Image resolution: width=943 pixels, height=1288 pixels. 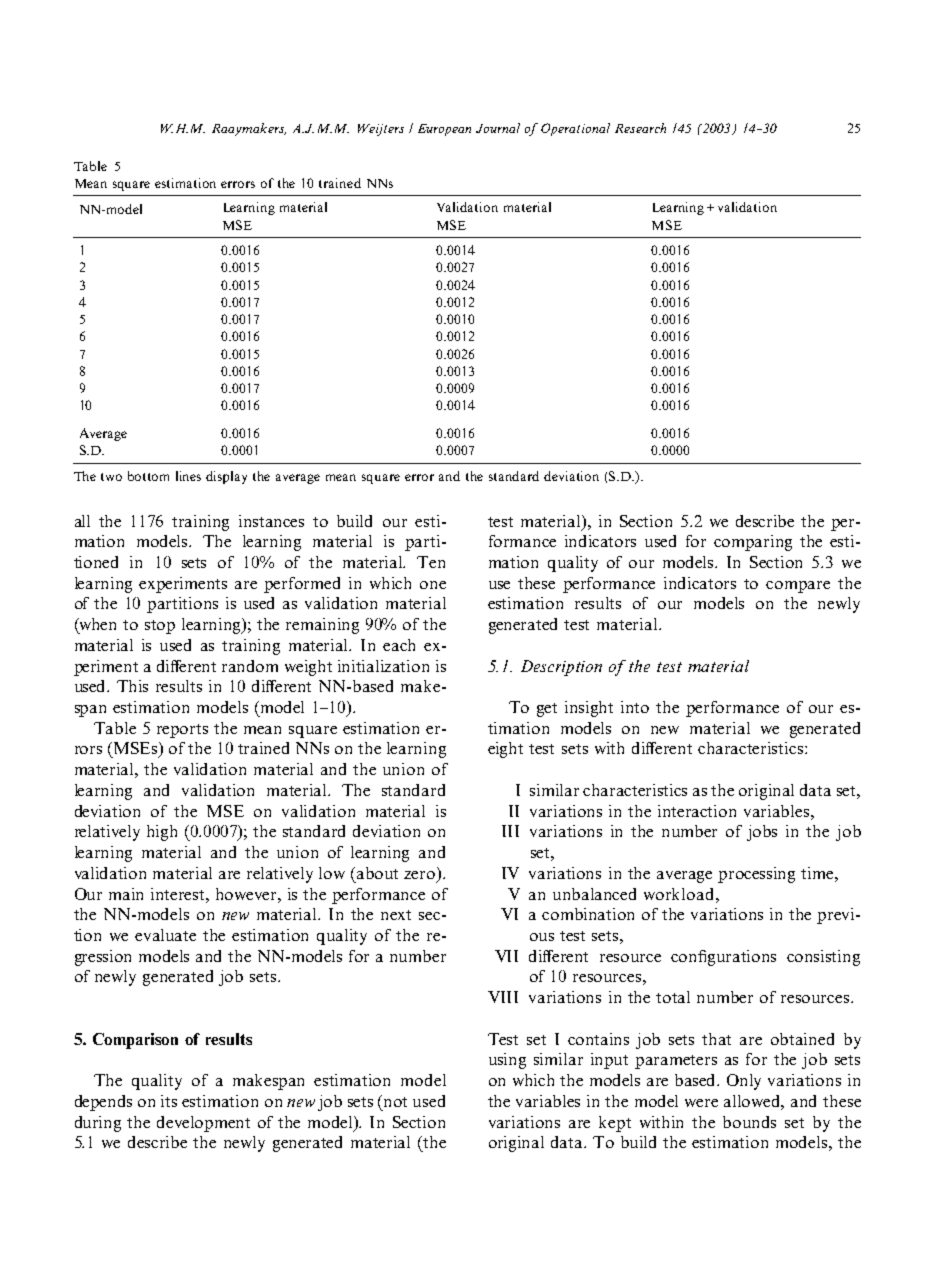 I want to click on European, so click(x=444, y=130).
